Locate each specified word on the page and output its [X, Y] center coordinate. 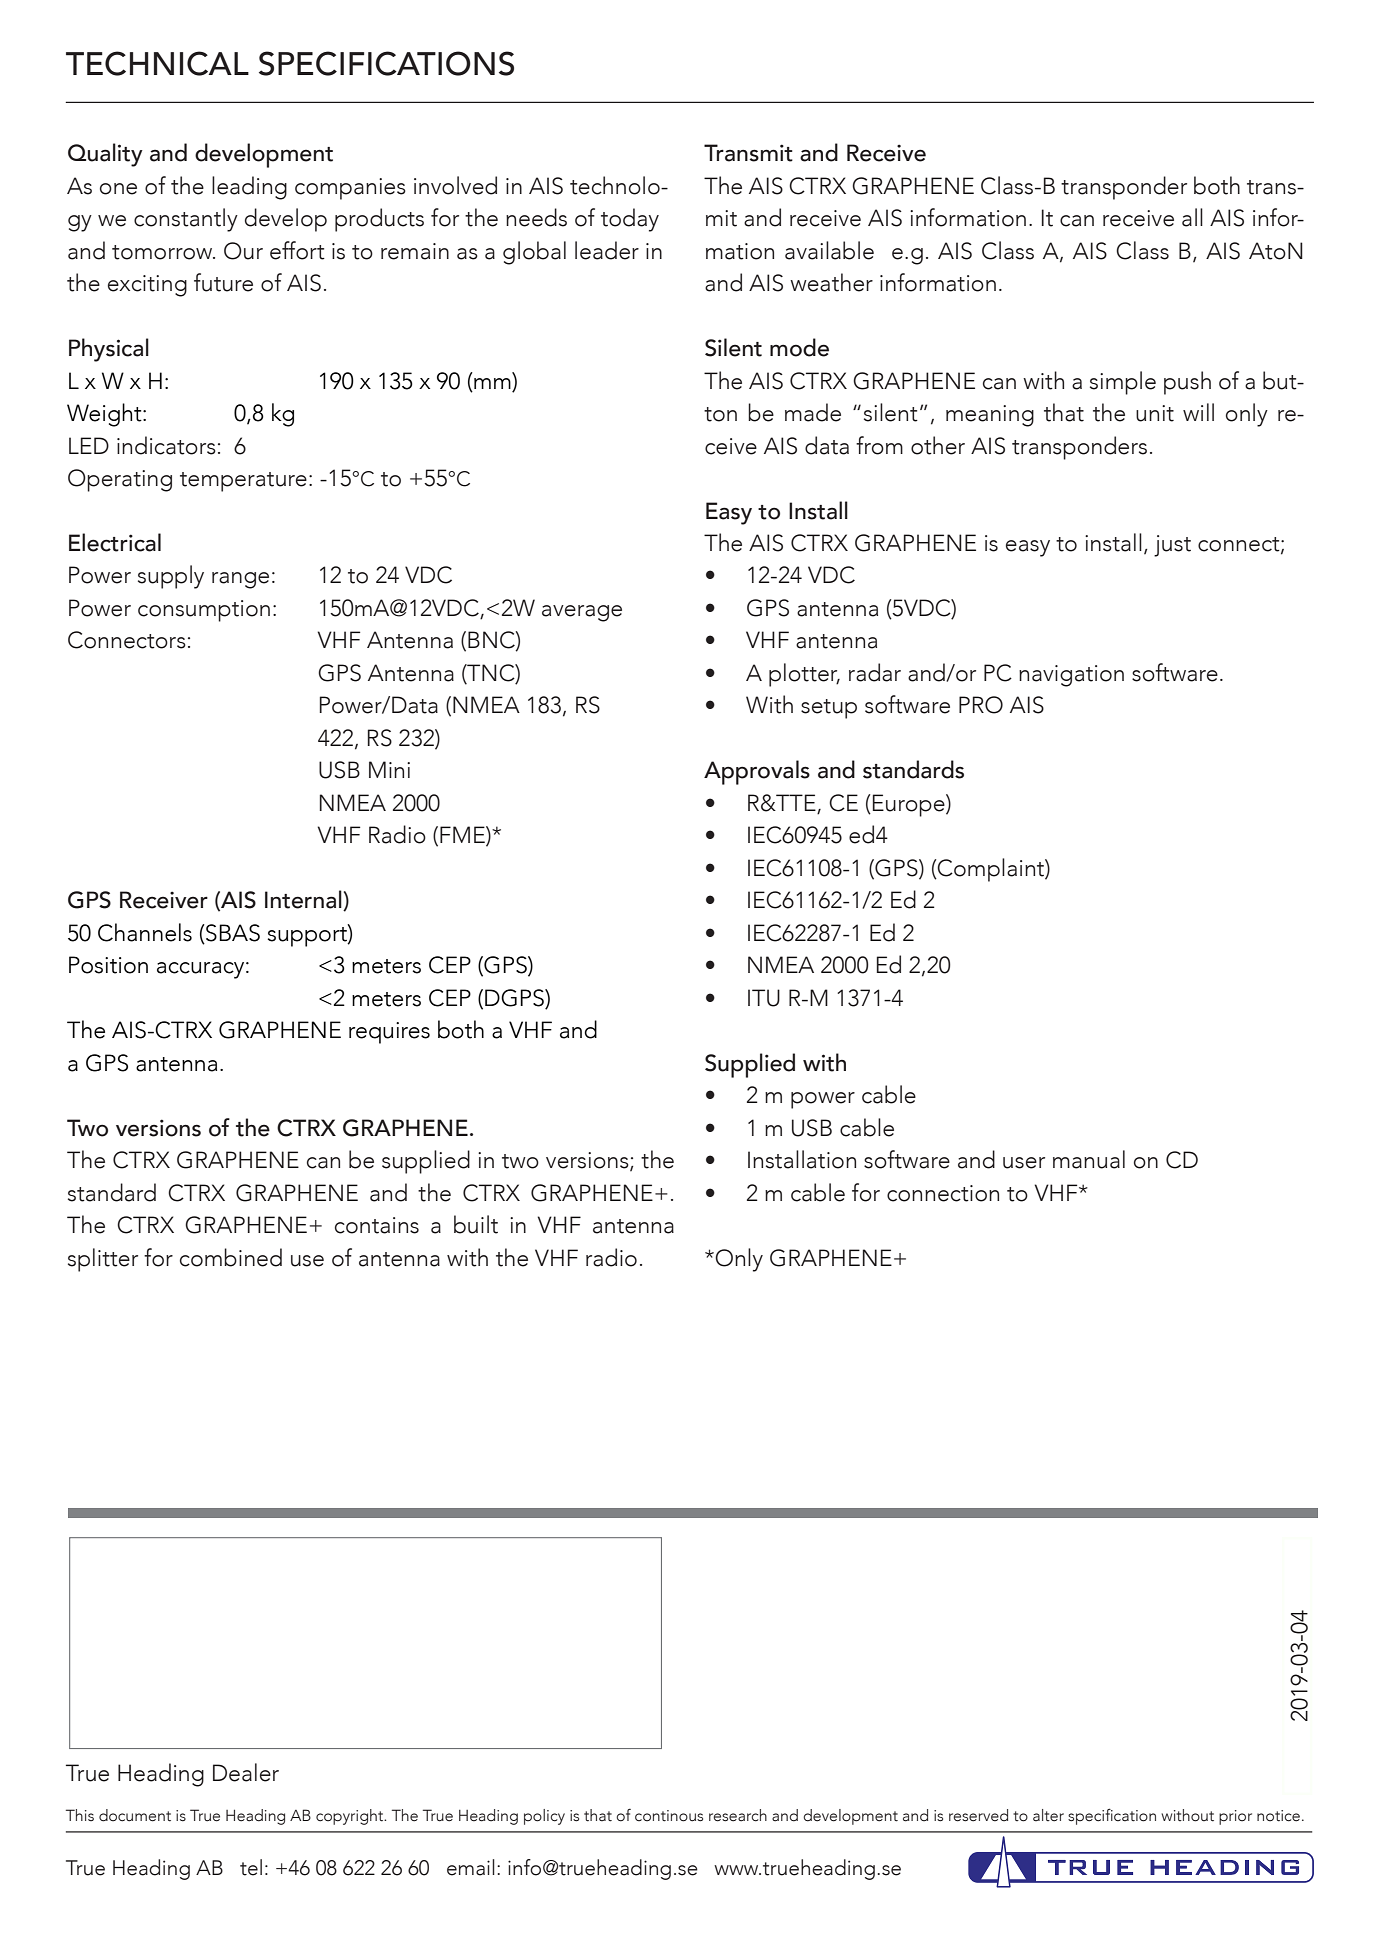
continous [669, 1816]
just [1172, 546]
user [1024, 1163]
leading [249, 188]
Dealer [246, 1772]
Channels [145, 932]
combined [231, 1257]
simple [1123, 383]
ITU [764, 998]
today [630, 220]
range [240, 580]
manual [1089, 1159]
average [582, 613]
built [476, 1224]
